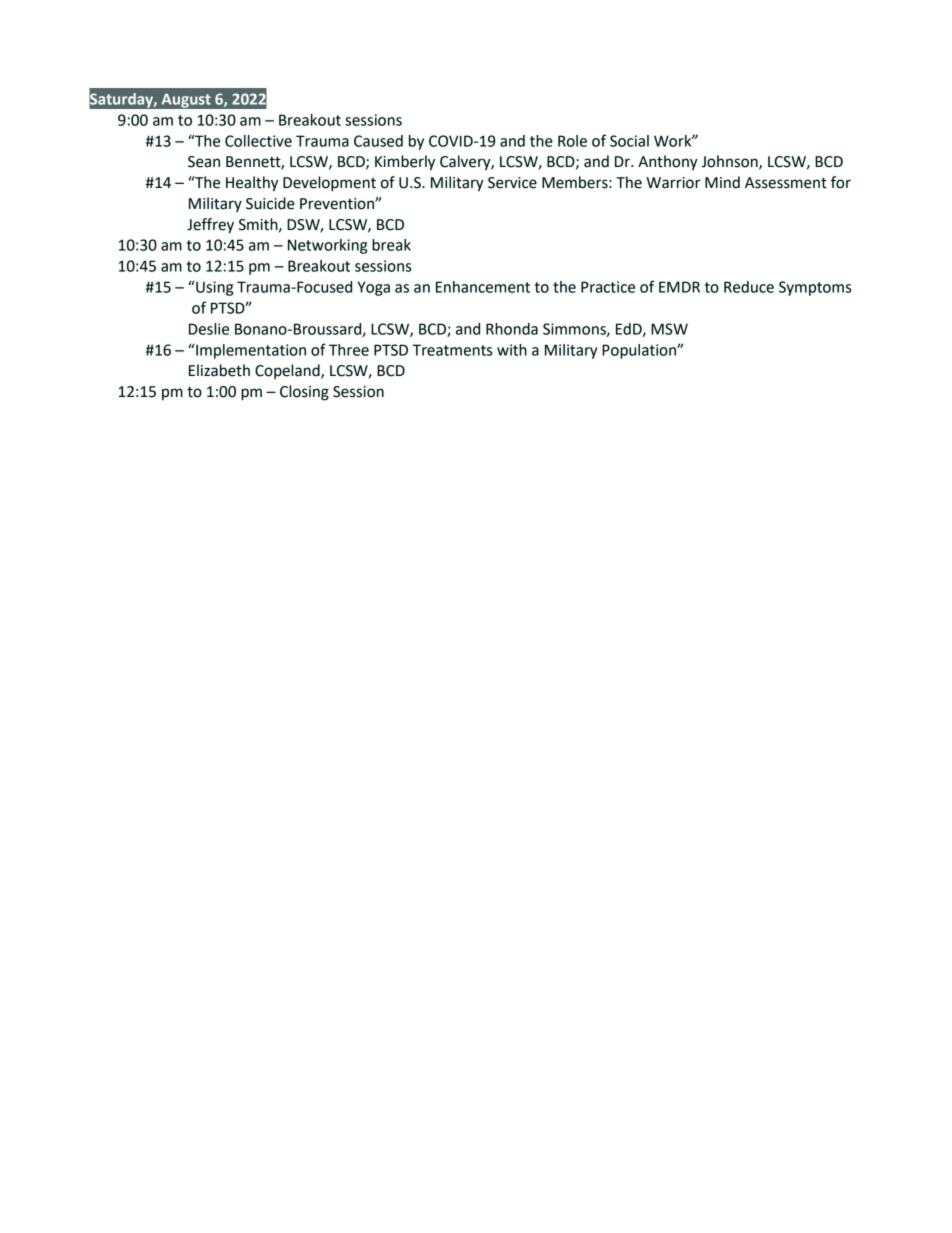 Image resolution: width=952 pixels, height=1233 pixels. What do you see at coordinates (304, 393) in the document?
I see `Closing` at bounding box center [304, 393].
